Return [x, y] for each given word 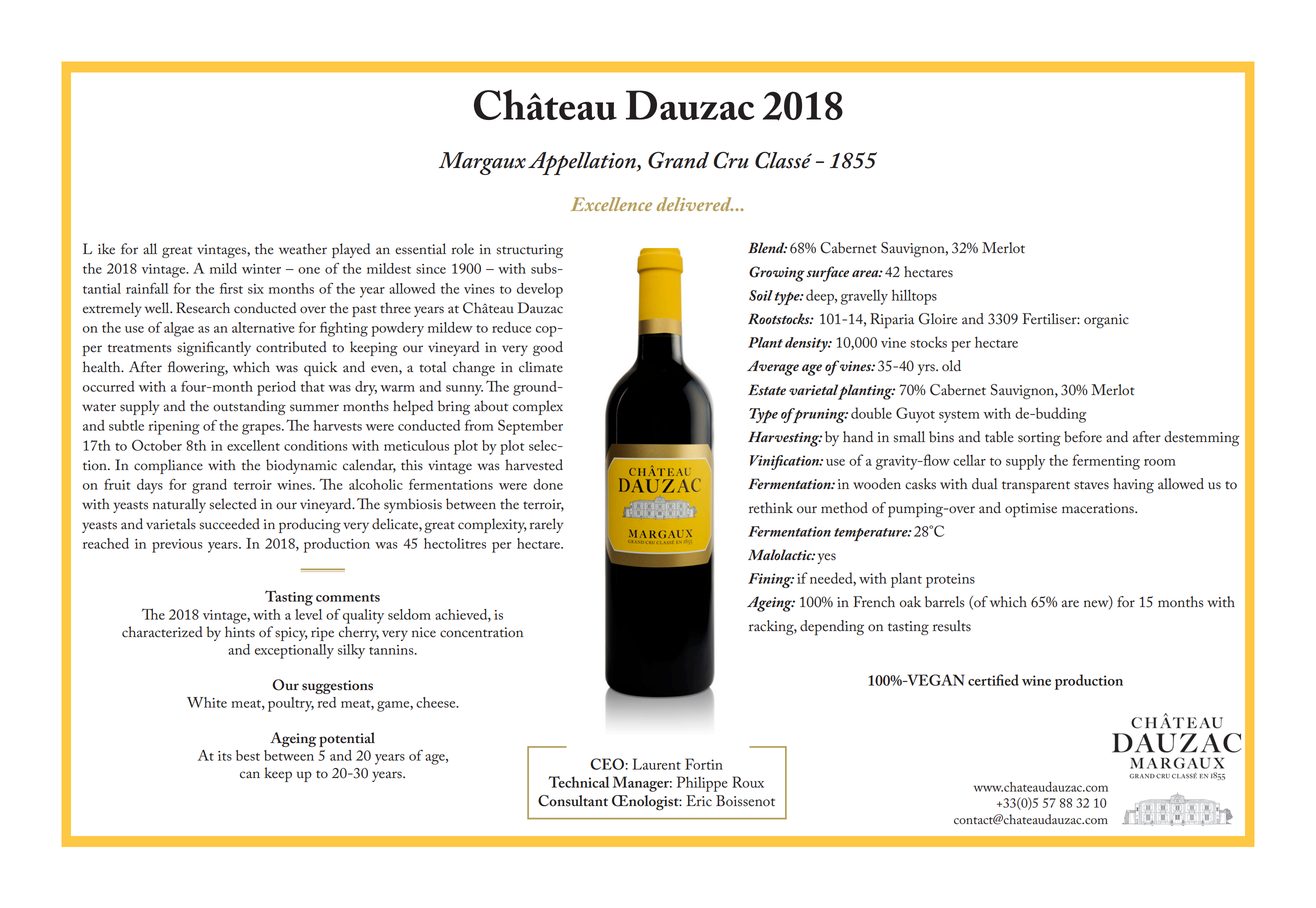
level [308, 614]
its [225, 756]
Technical [578, 782]
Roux [748, 782]
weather [303, 249]
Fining [771, 580]
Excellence [611, 204]
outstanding [249, 407]
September [530, 427]
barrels [945, 602]
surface [827, 274]
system [959, 417]
